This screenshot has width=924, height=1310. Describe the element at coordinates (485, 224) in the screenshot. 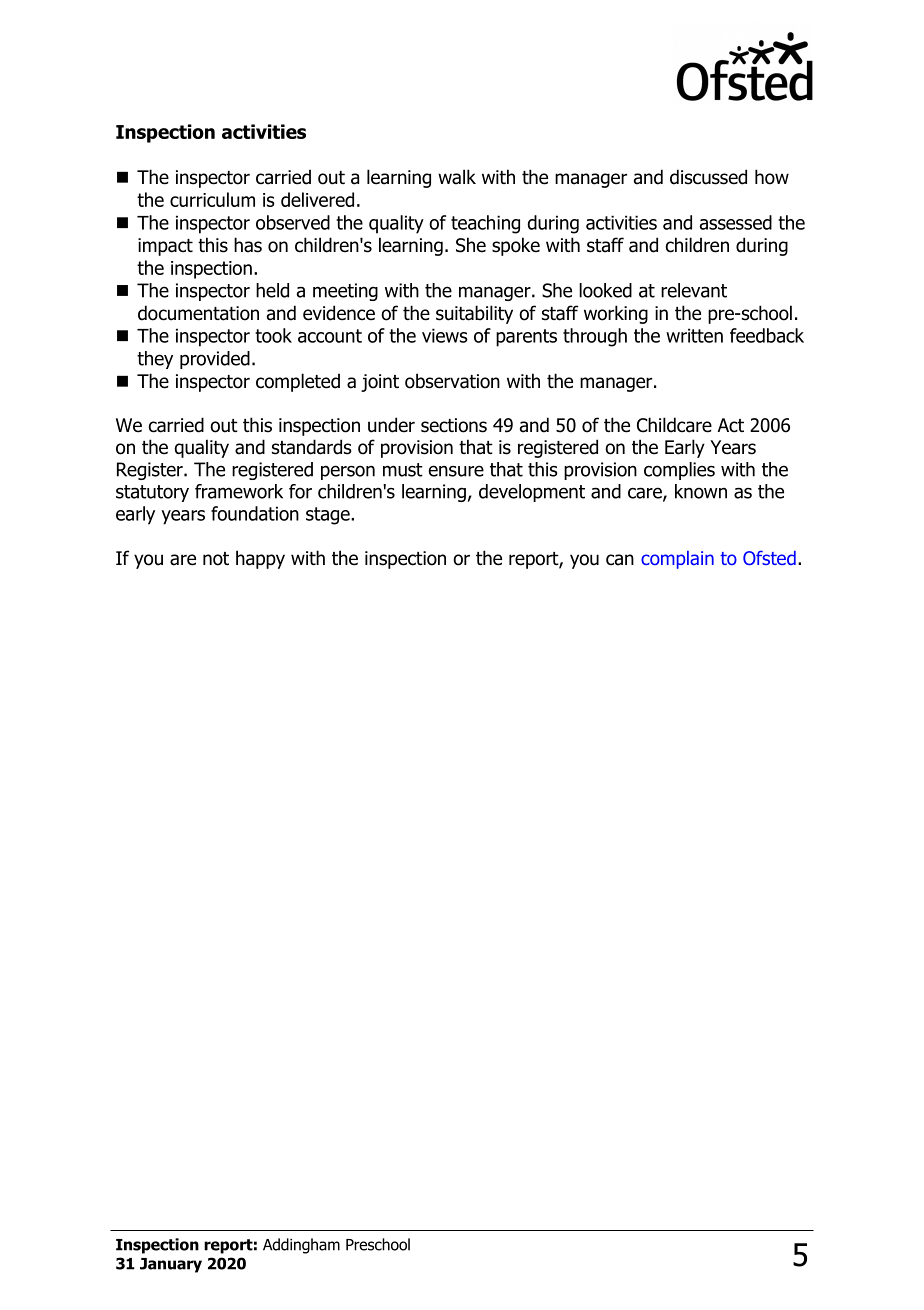

I see `teaching` at that location.
